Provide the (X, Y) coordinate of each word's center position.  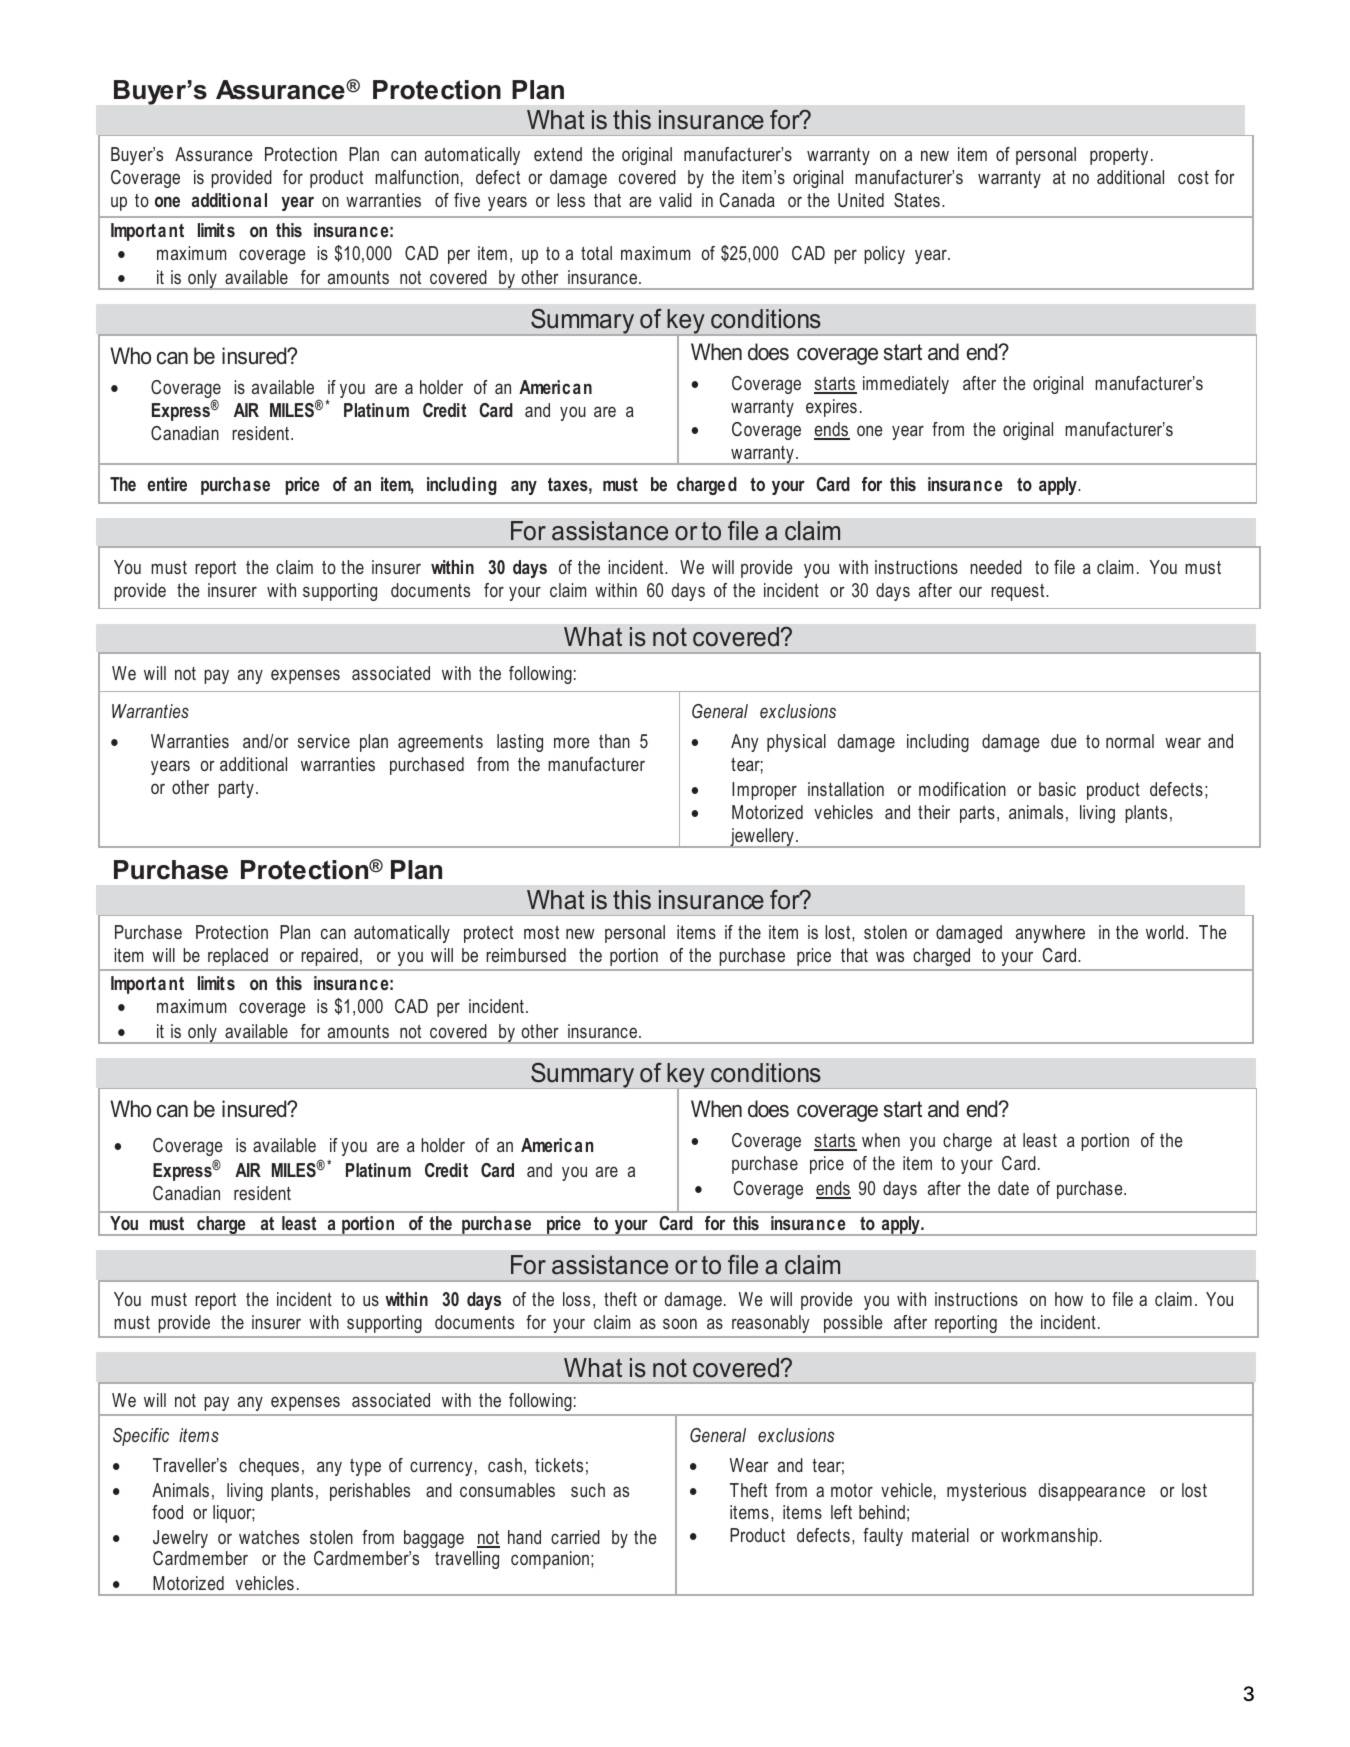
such (588, 1490)
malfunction (417, 177)
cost (1193, 177)
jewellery (762, 838)
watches (269, 1537)
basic (1057, 789)
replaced (238, 957)
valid (675, 200)
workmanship (1050, 1537)
